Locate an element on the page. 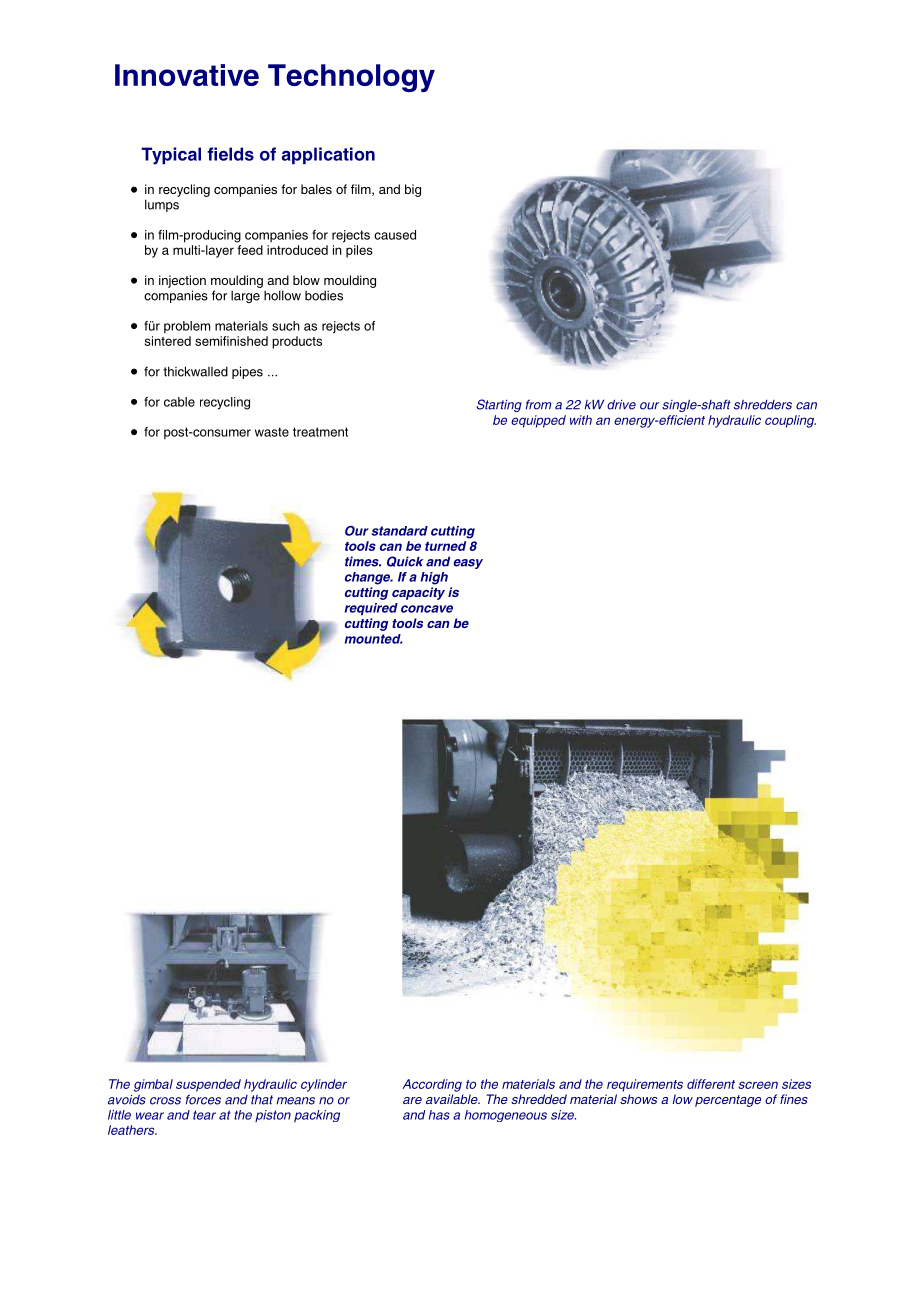 This image has height=1308, width=924. Starting is located at coordinates (499, 405).
